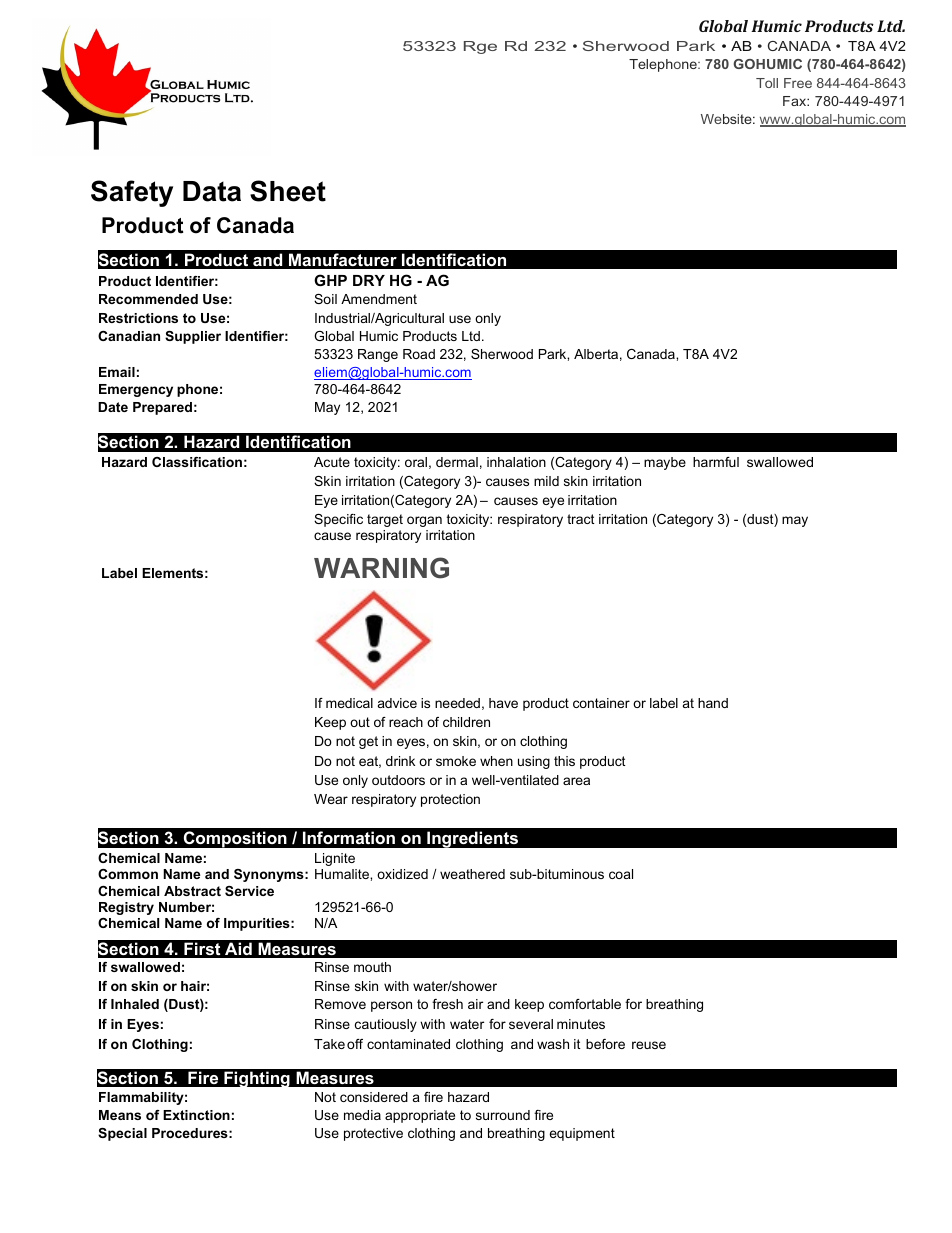  What do you see at coordinates (713, 703) in the screenshot?
I see `hand` at bounding box center [713, 703].
